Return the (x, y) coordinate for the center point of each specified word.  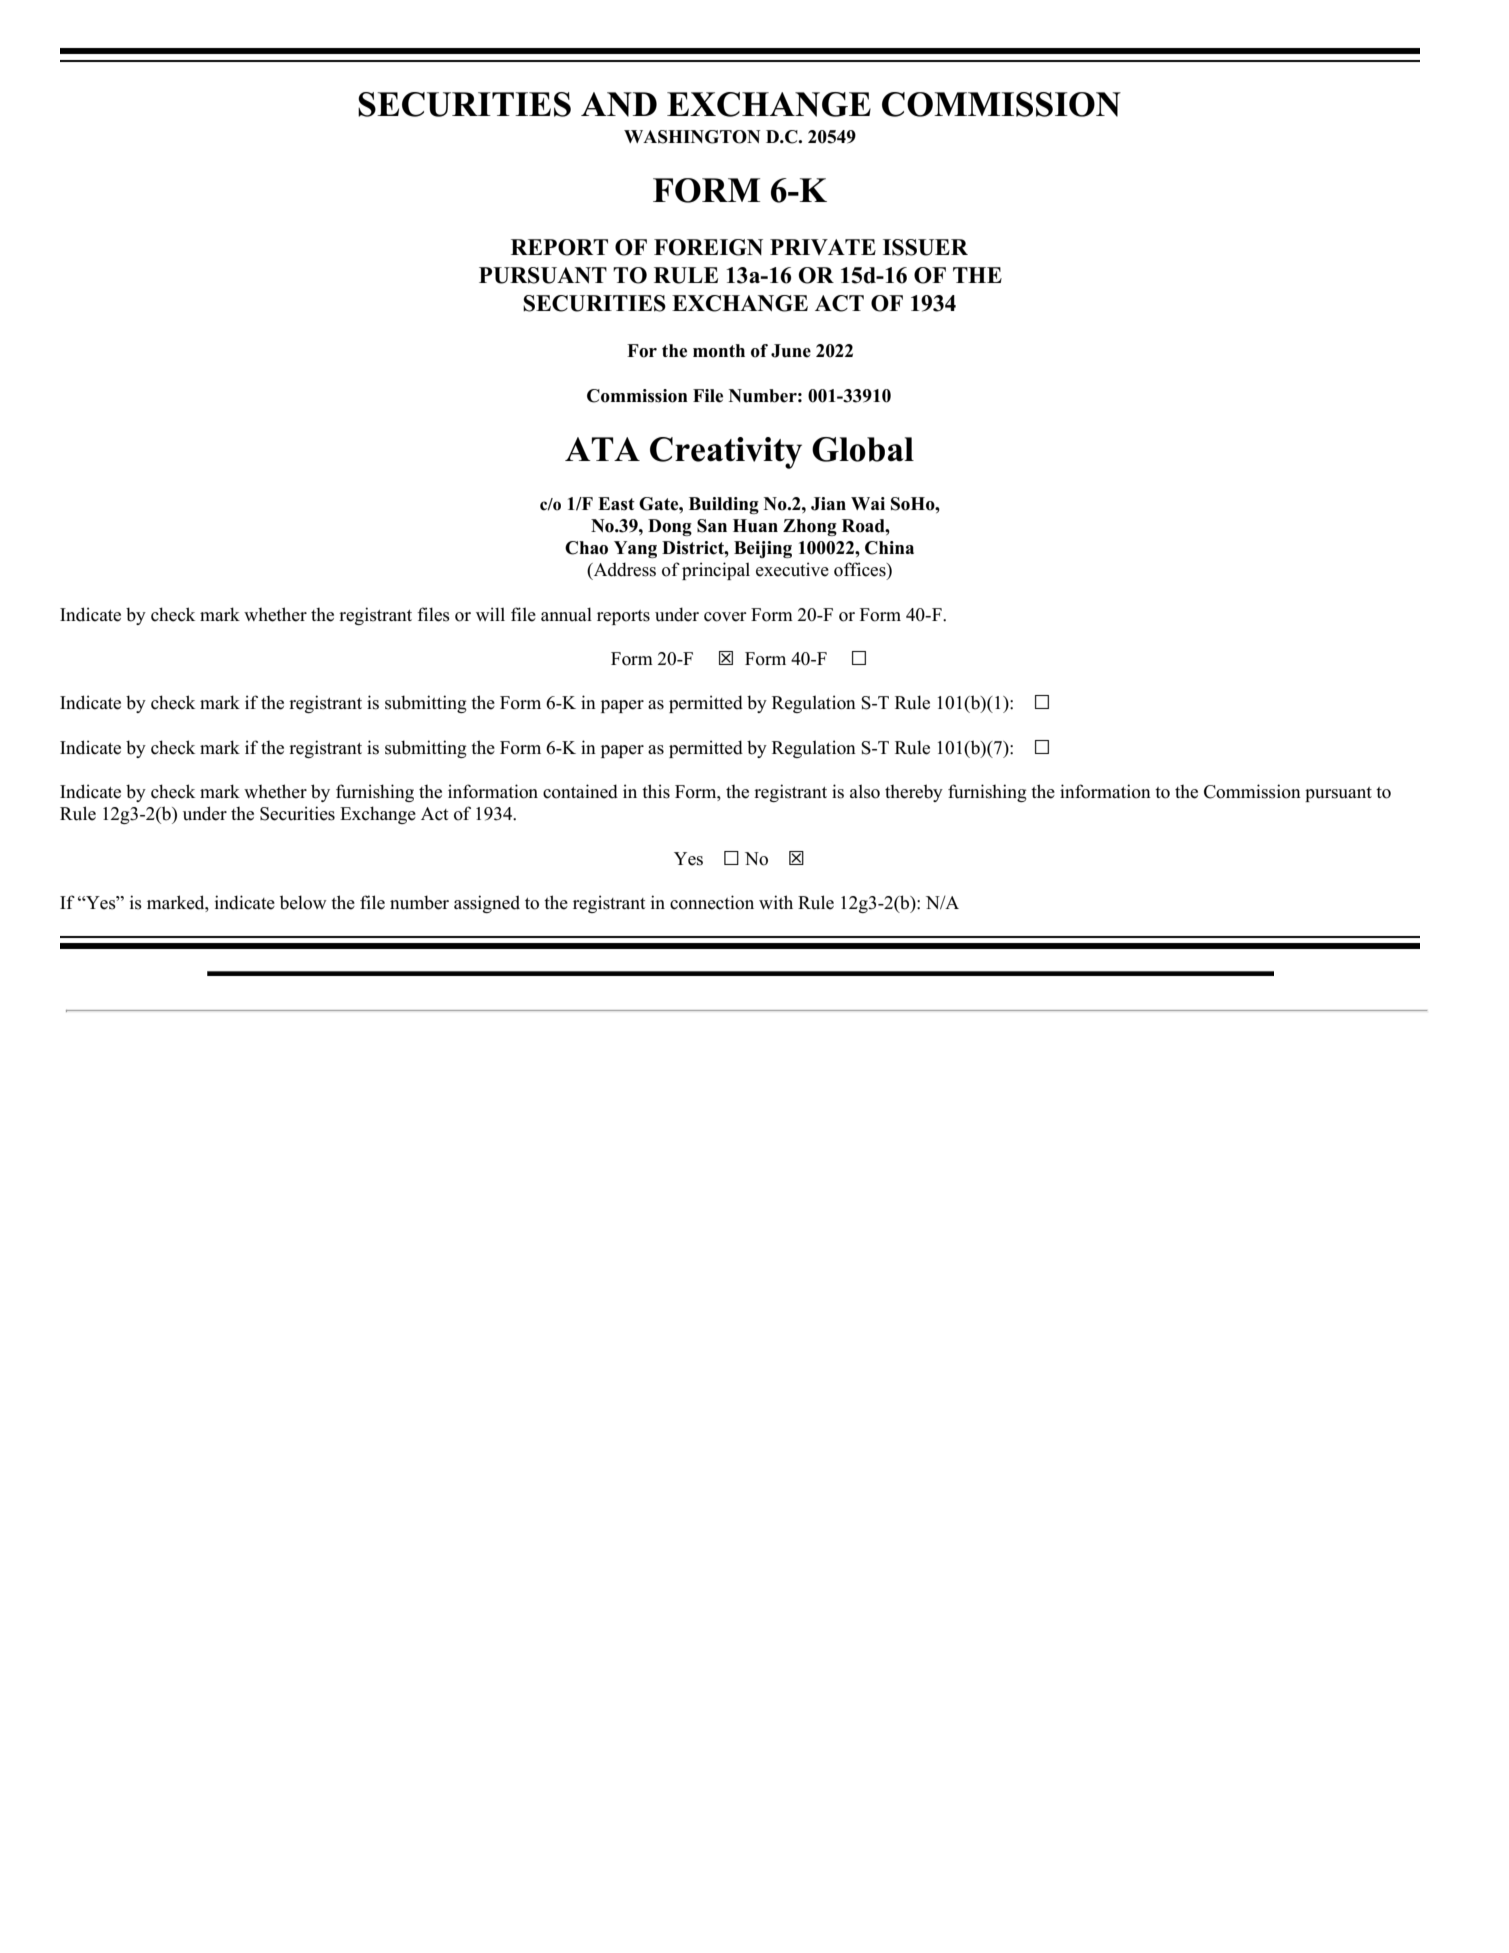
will (490, 614)
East (616, 504)
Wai (868, 503)
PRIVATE (823, 247)
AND (619, 104)
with (776, 902)
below (303, 902)
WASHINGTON (692, 137)
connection (712, 902)
